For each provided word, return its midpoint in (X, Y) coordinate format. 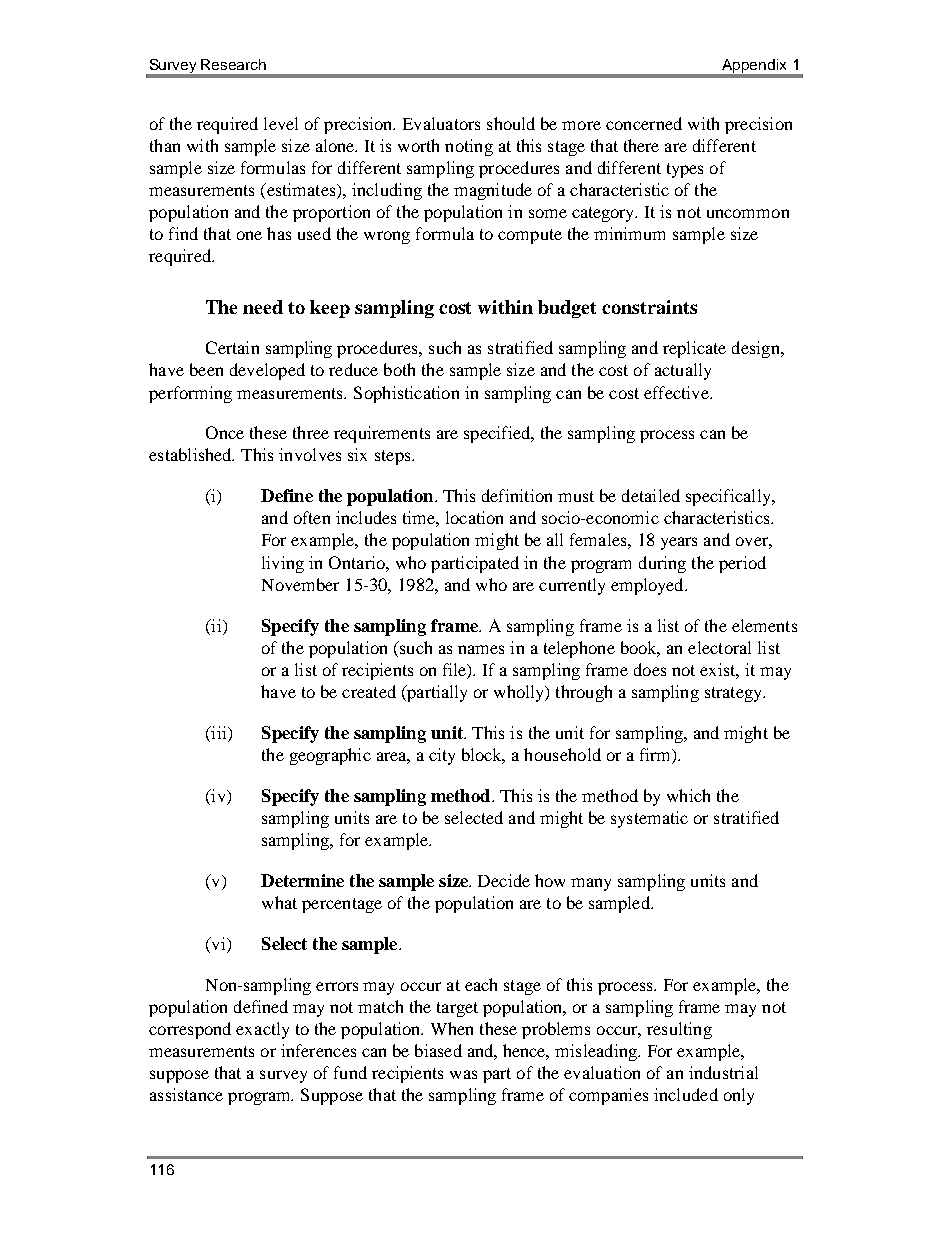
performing (190, 394)
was (463, 1074)
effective (677, 392)
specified (498, 434)
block (483, 756)
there (641, 145)
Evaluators (441, 123)
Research (233, 64)
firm (656, 754)
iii (219, 732)
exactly (262, 1030)
